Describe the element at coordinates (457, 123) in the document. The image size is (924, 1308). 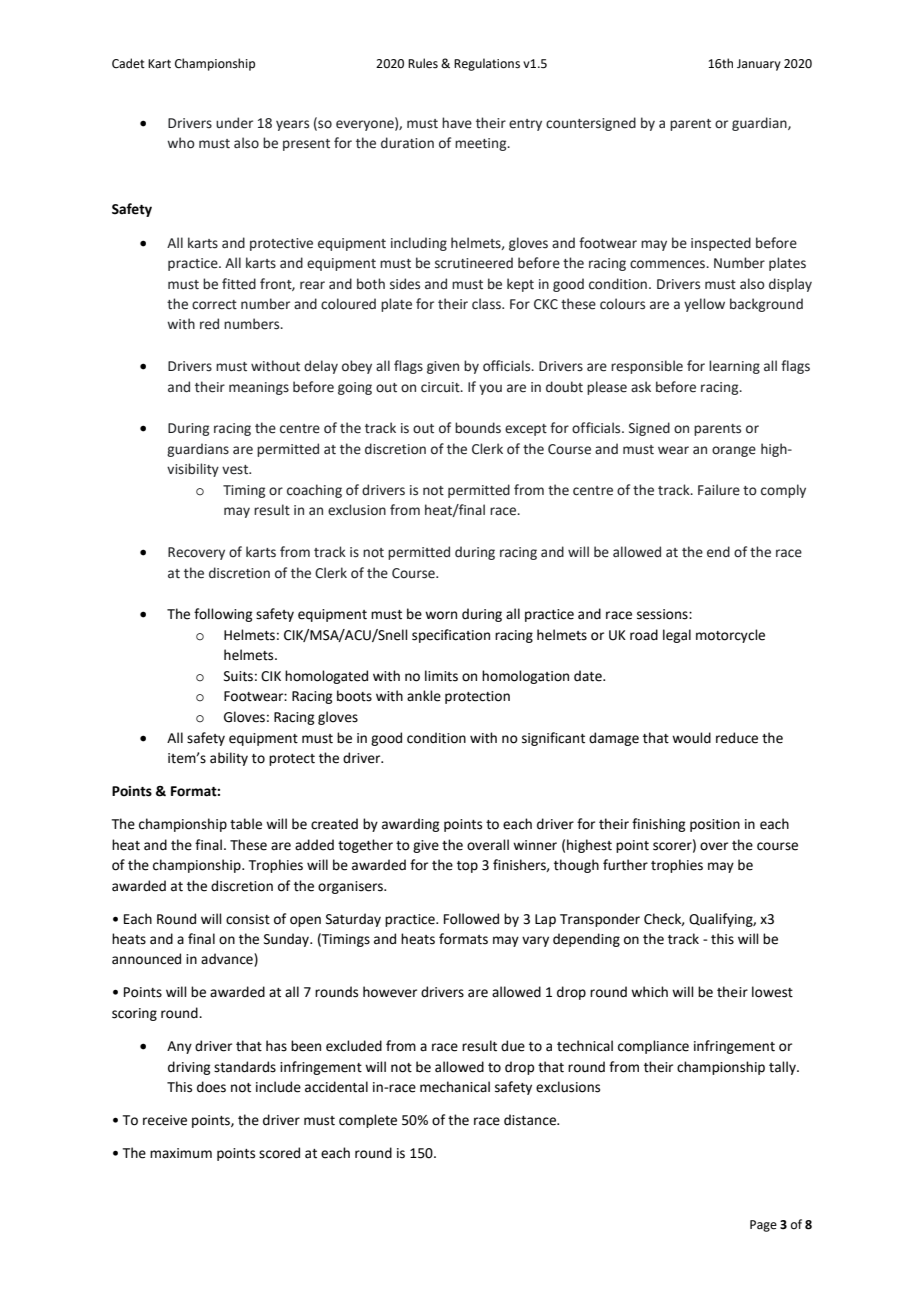
I see `have` at that location.
